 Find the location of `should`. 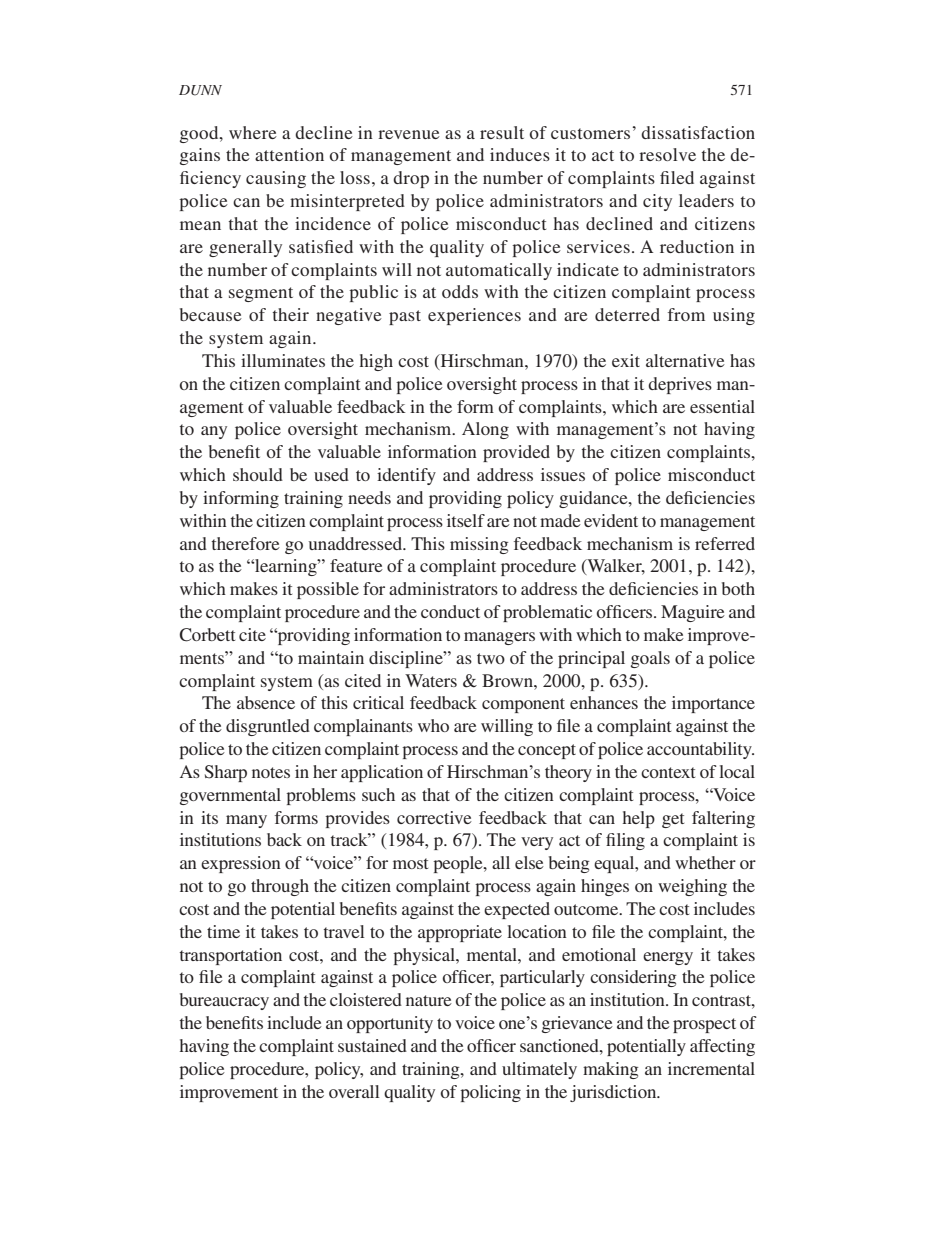

should is located at coordinates (258, 474).
